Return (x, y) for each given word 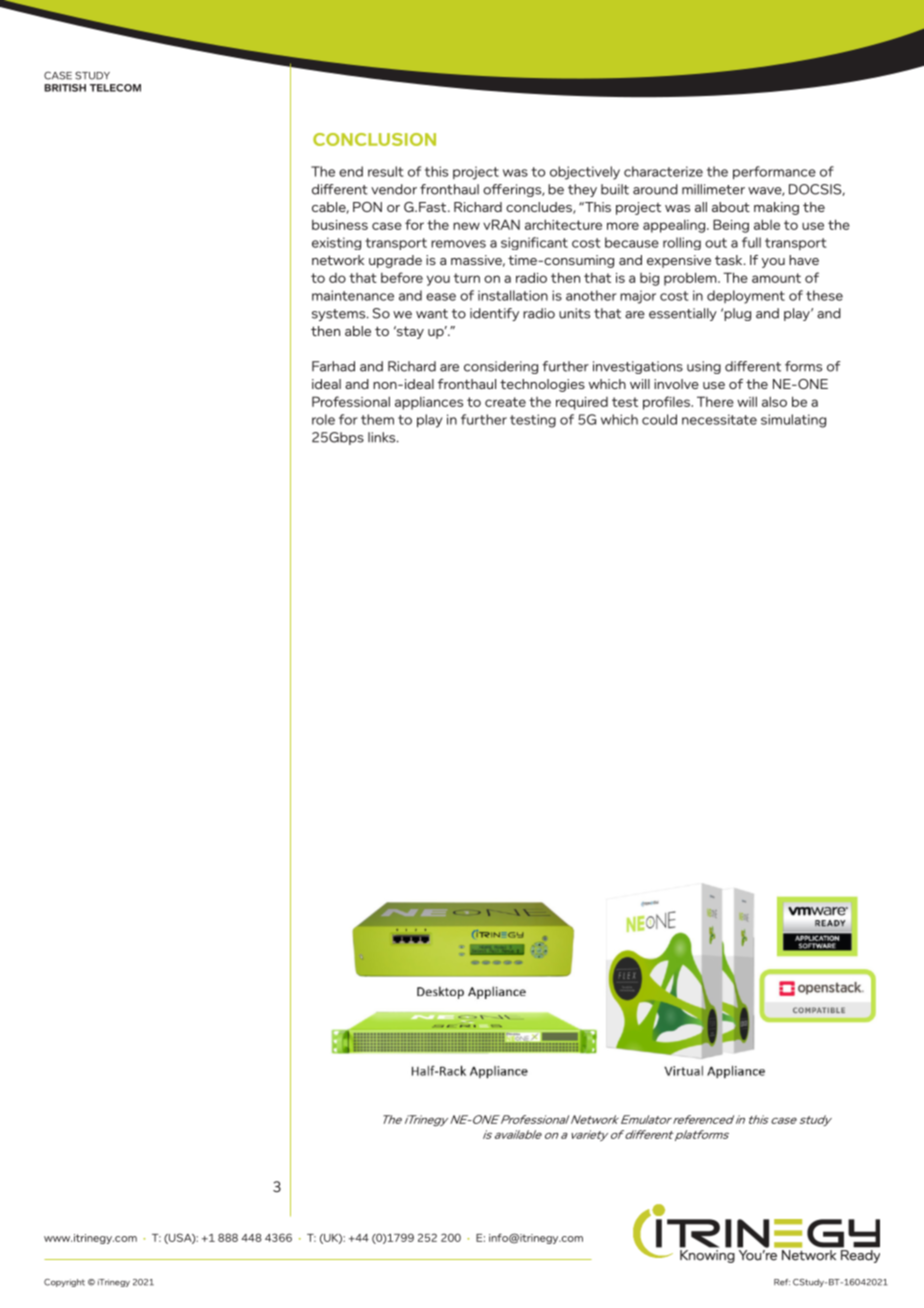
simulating (793, 421)
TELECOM (115, 88)
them (377, 419)
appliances (429, 403)
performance (774, 173)
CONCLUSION (374, 139)
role (323, 419)
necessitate (719, 419)
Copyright (64, 1283)
